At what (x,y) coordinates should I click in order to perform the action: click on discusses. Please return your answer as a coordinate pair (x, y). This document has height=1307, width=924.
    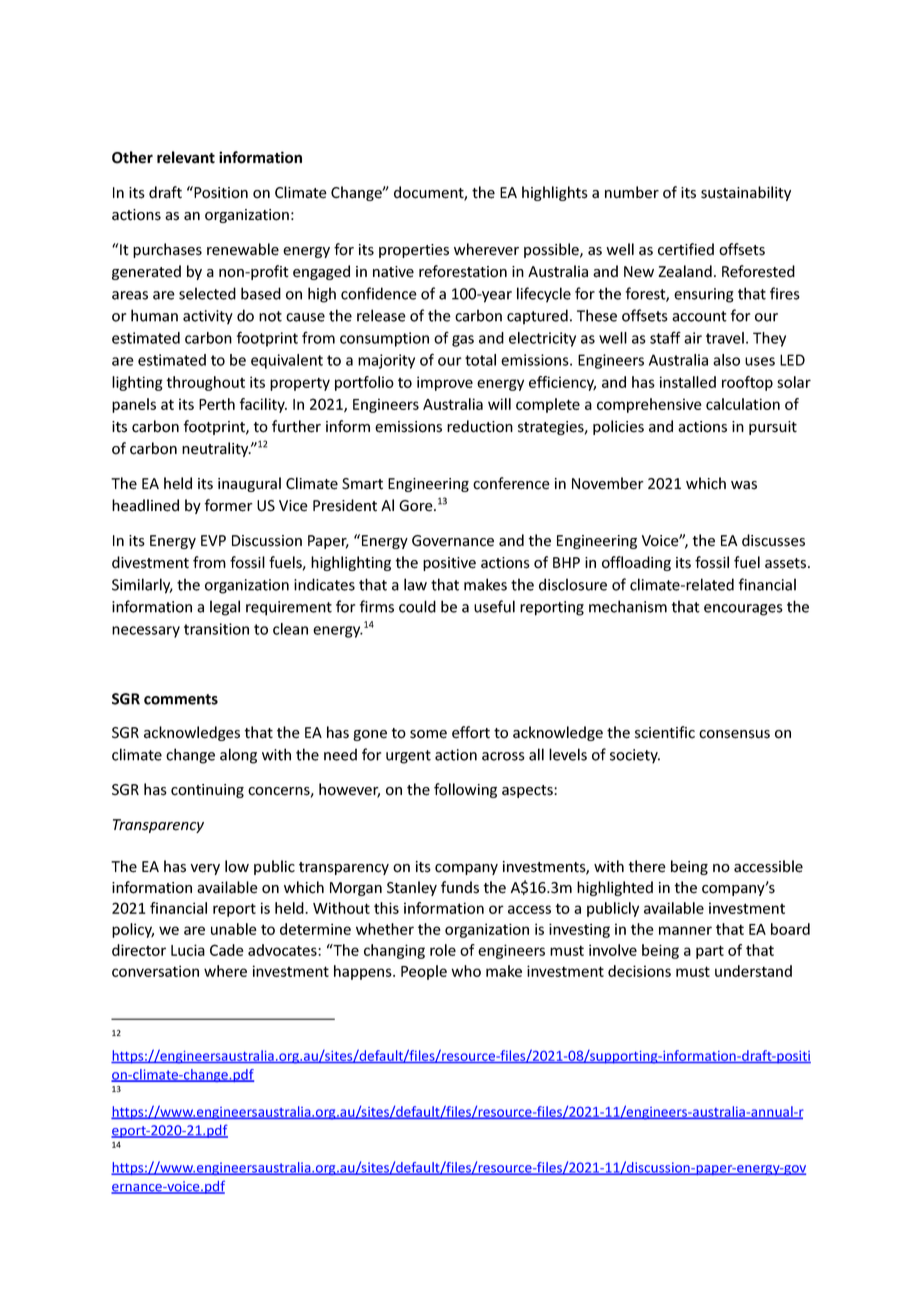
    Looking at the image, I should click on (773, 540).
